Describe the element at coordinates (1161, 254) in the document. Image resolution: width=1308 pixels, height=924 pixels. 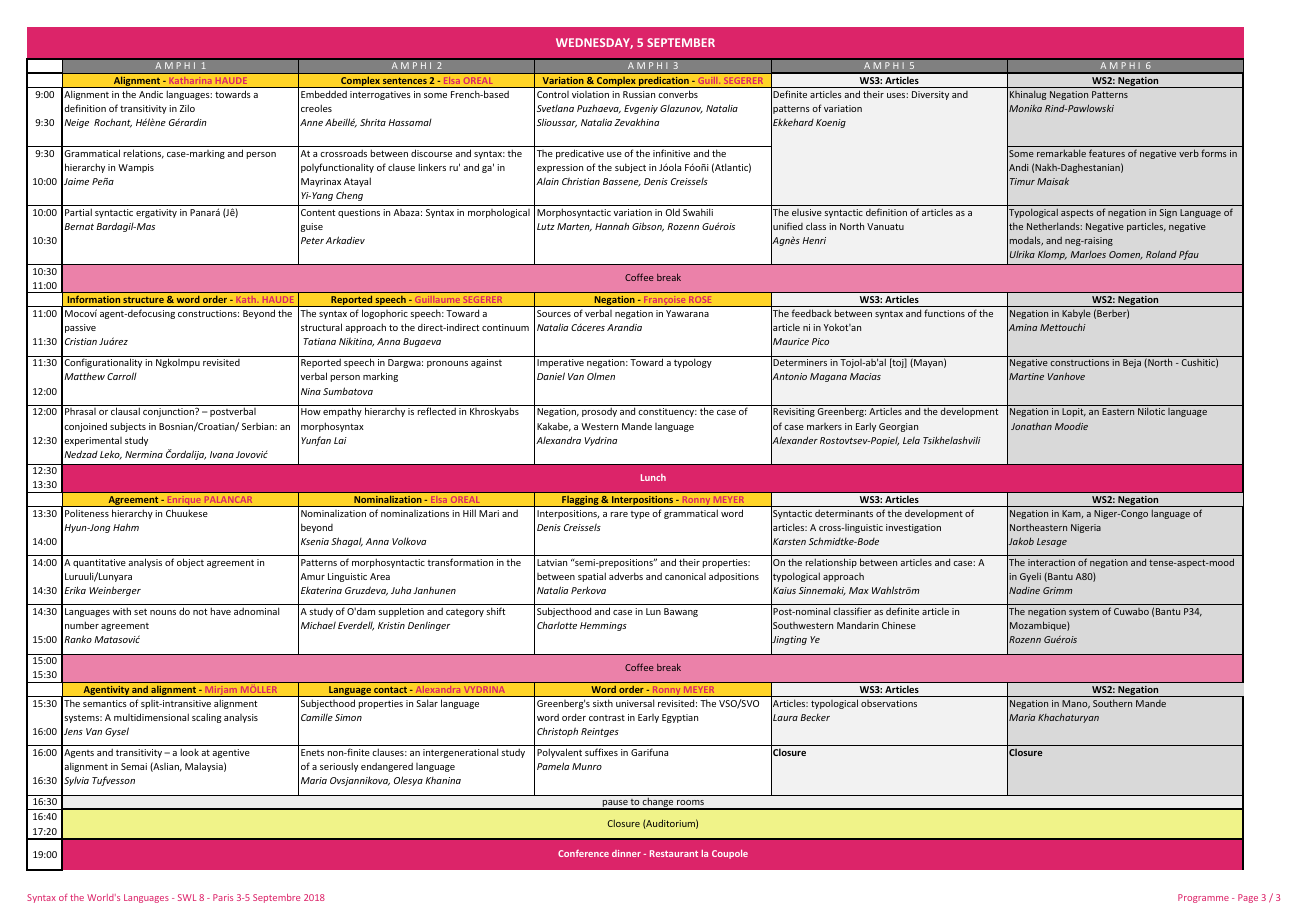
I see `Roland` at that location.
